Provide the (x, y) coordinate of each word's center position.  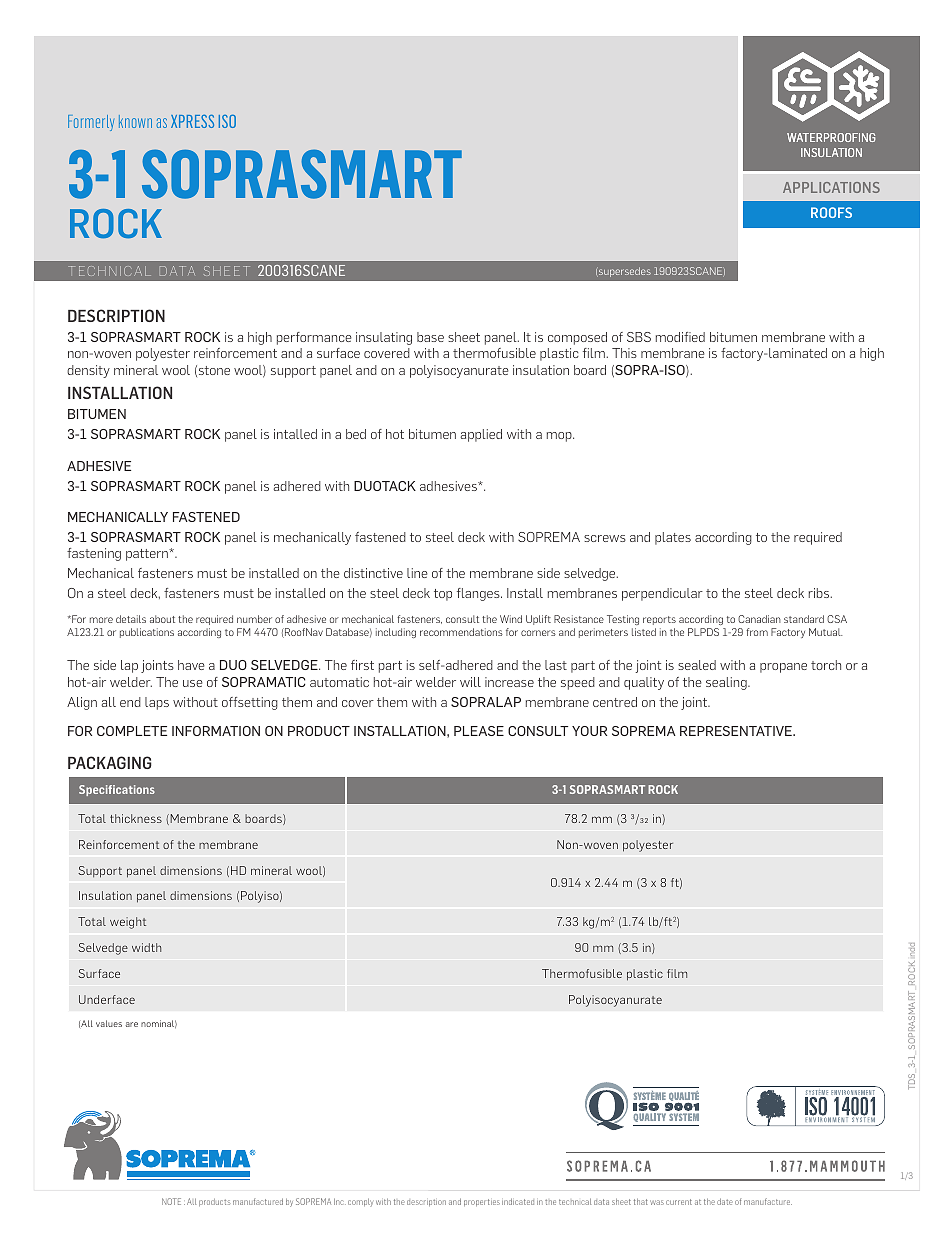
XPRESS (192, 121)
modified (680, 337)
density (88, 371)
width (146, 947)
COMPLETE (132, 731)
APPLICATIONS (831, 187)
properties (482, 1202)
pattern (148, 555)
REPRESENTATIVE (737, 731)
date (725, 1201)
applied (481, 435)
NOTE (171, 1201)
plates (673, 538)
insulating (384, 338)
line (417, 573)
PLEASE (479, 731)
